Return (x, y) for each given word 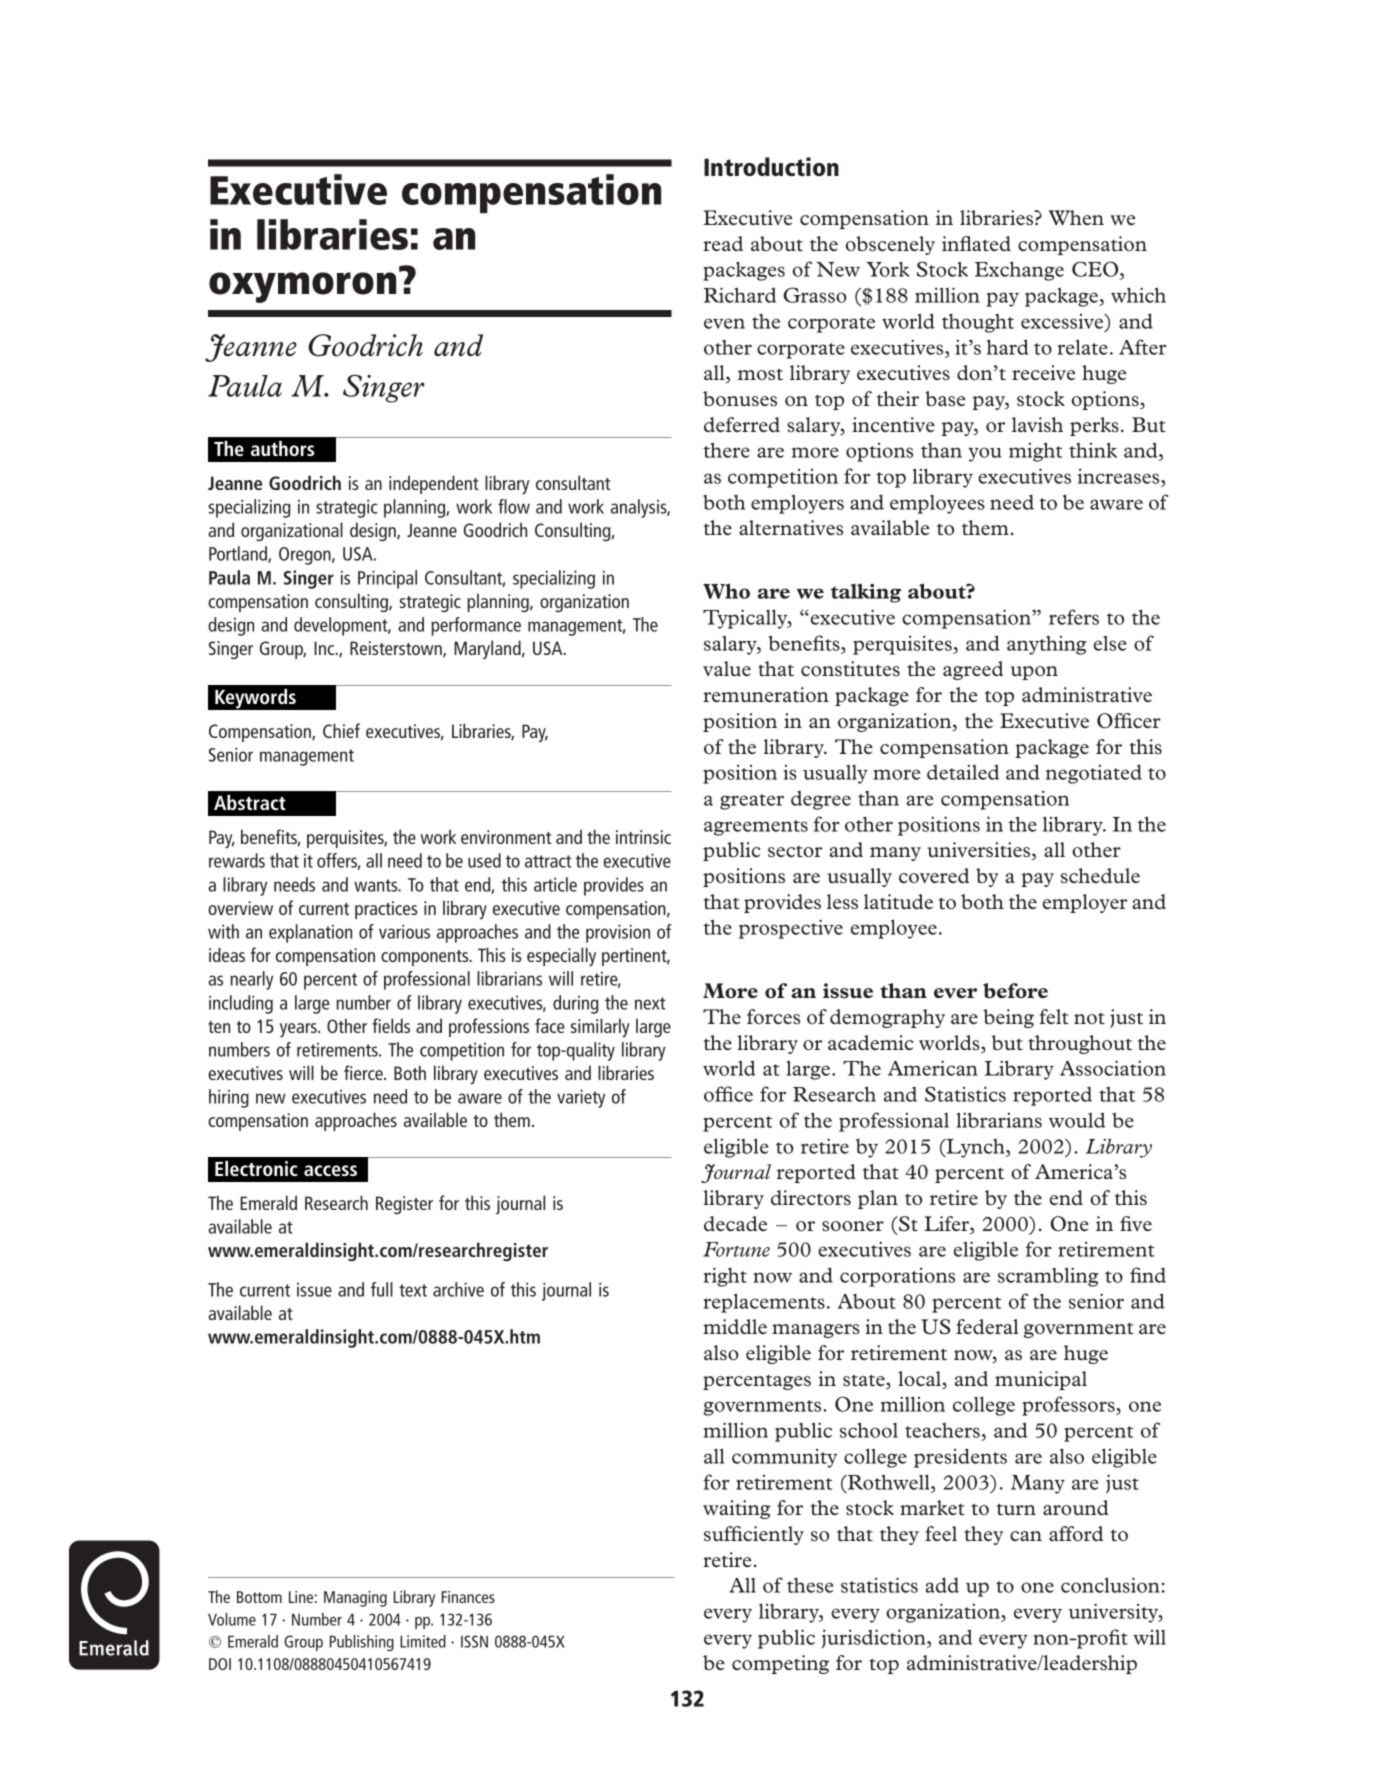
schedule (1100, 875)
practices (386, 910)
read (723, 243)
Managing (355, 1599)
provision (618, 933)
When (1076, 218)
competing (780, 1664)
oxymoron (302, 287)
